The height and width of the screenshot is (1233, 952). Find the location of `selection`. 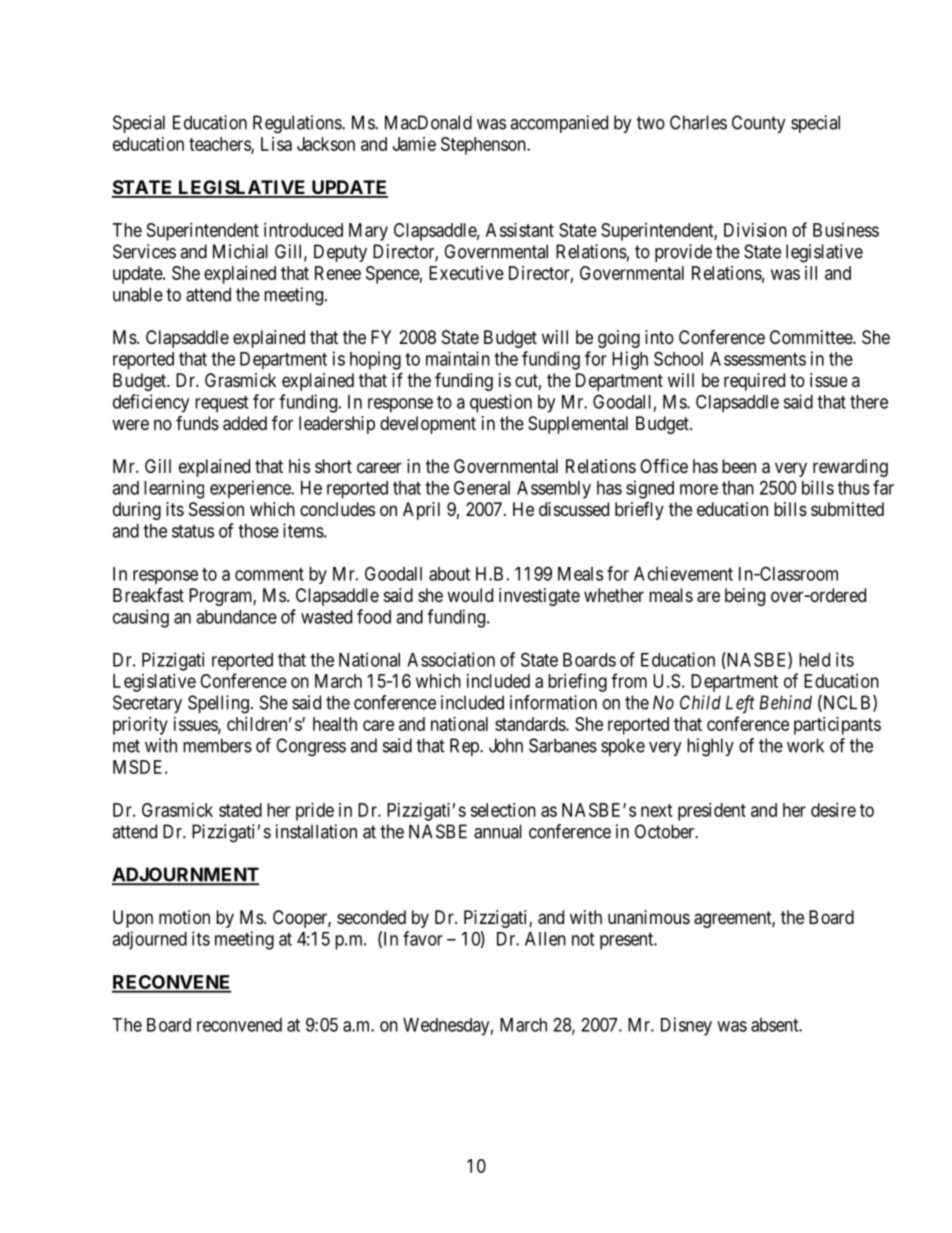

selection is located at coordinates (503, 810).
